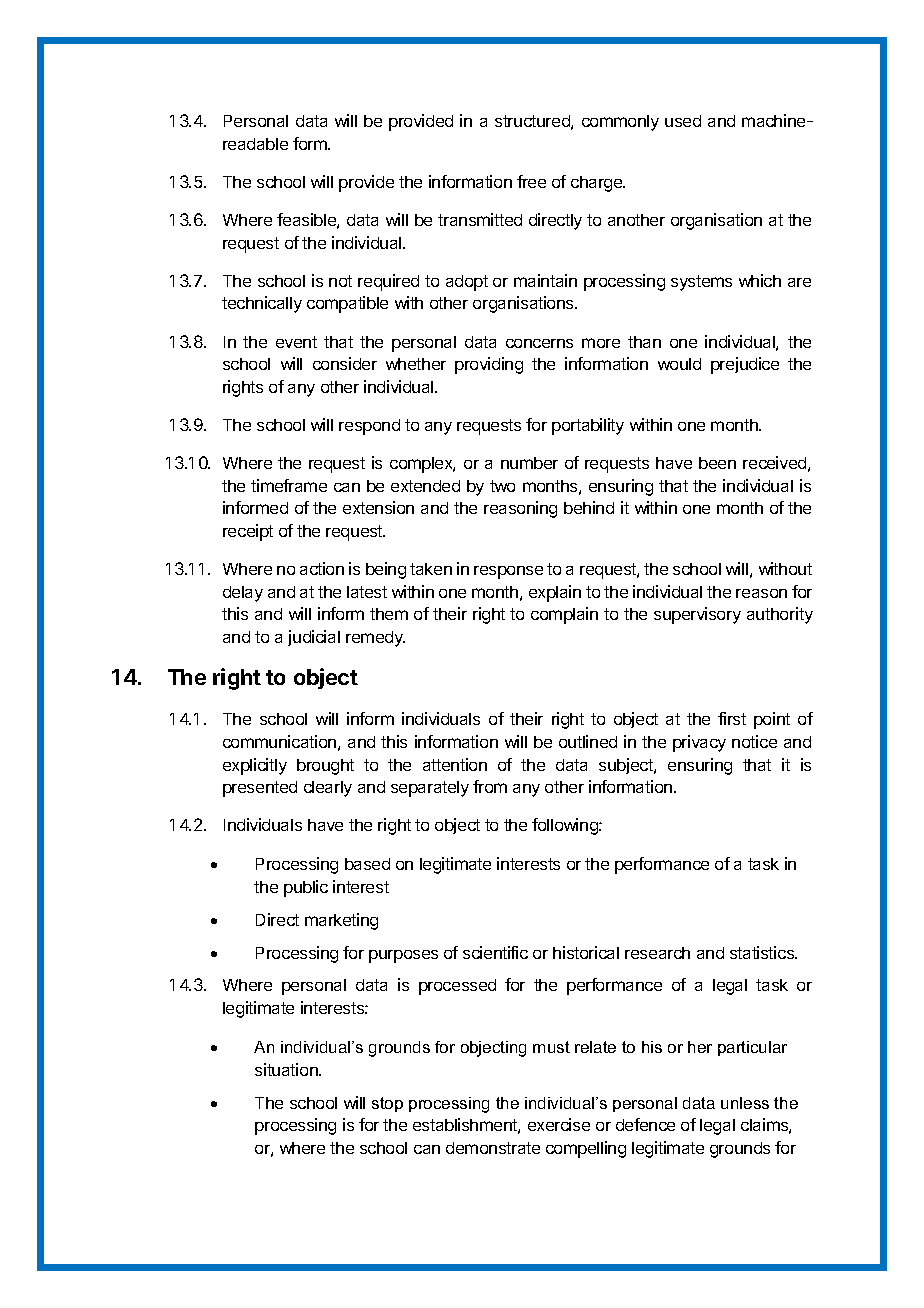 The height and width of the screenshot is (1308, 924). I want to click on providing, so click(489, 365).
